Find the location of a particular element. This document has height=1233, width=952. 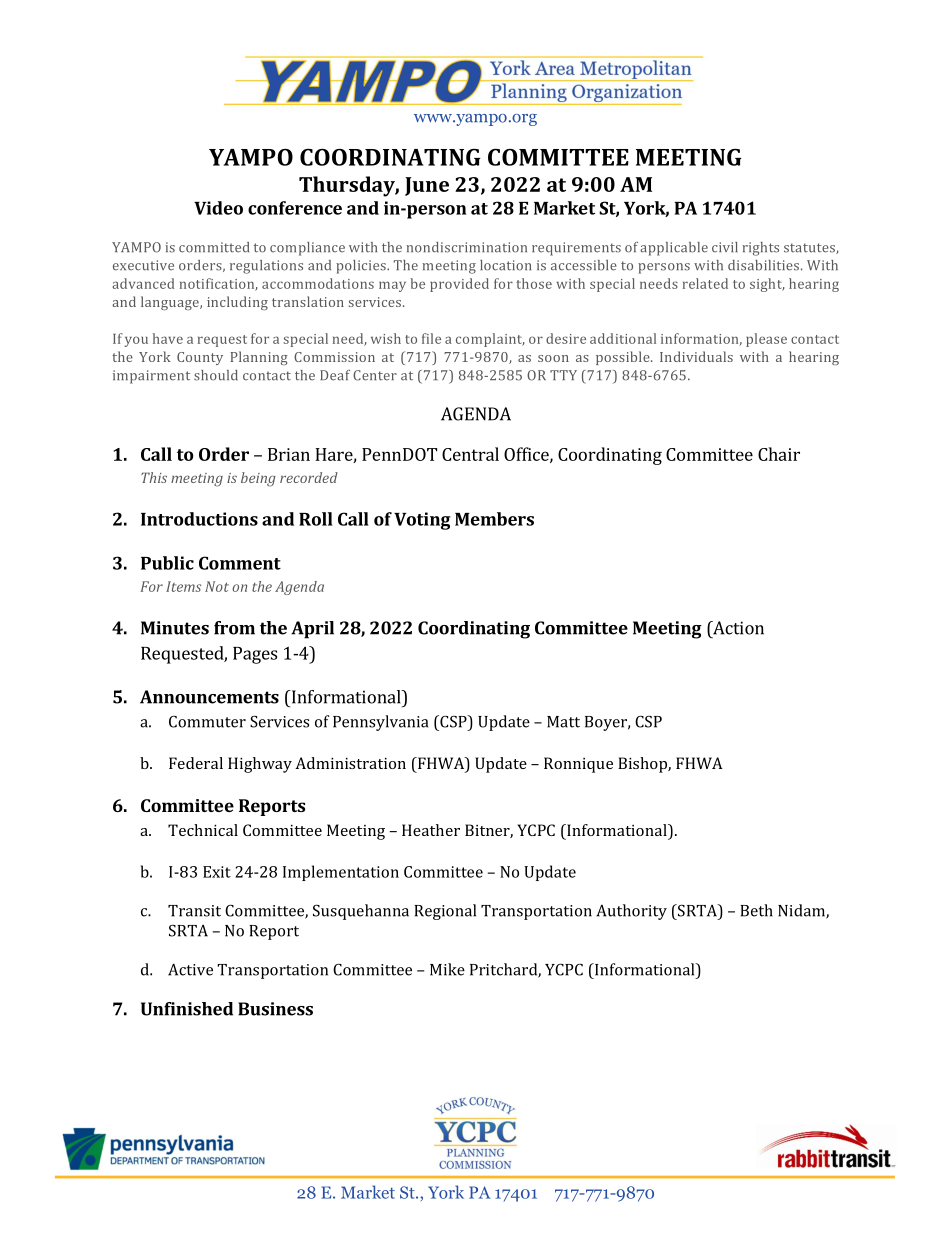

Matt is located at coordinates (563, 722).
